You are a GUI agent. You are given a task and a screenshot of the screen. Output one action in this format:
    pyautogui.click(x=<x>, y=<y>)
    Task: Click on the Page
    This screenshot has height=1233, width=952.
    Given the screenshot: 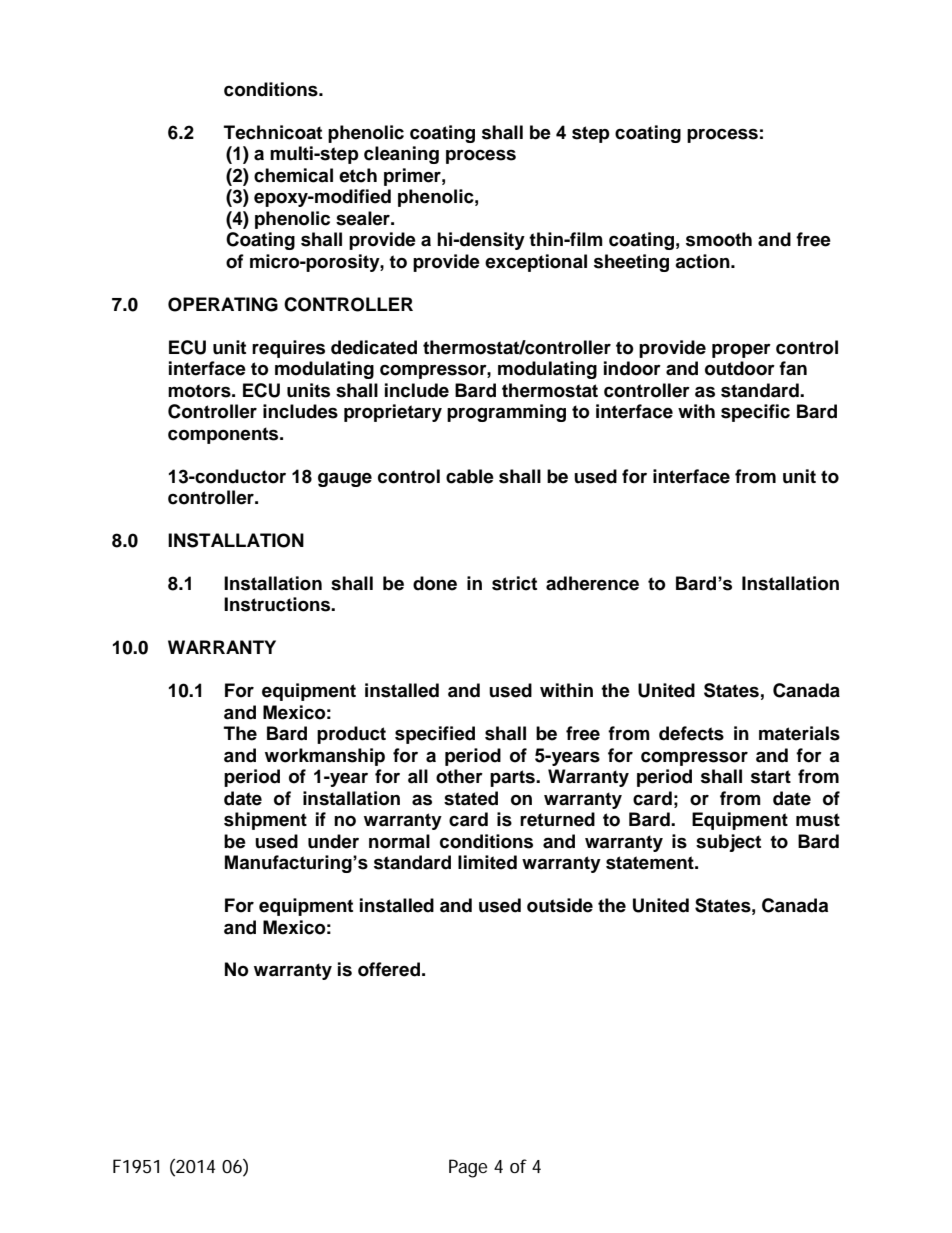 What is the action you would take?
    pyautogui.click(x=468, y=1168)
